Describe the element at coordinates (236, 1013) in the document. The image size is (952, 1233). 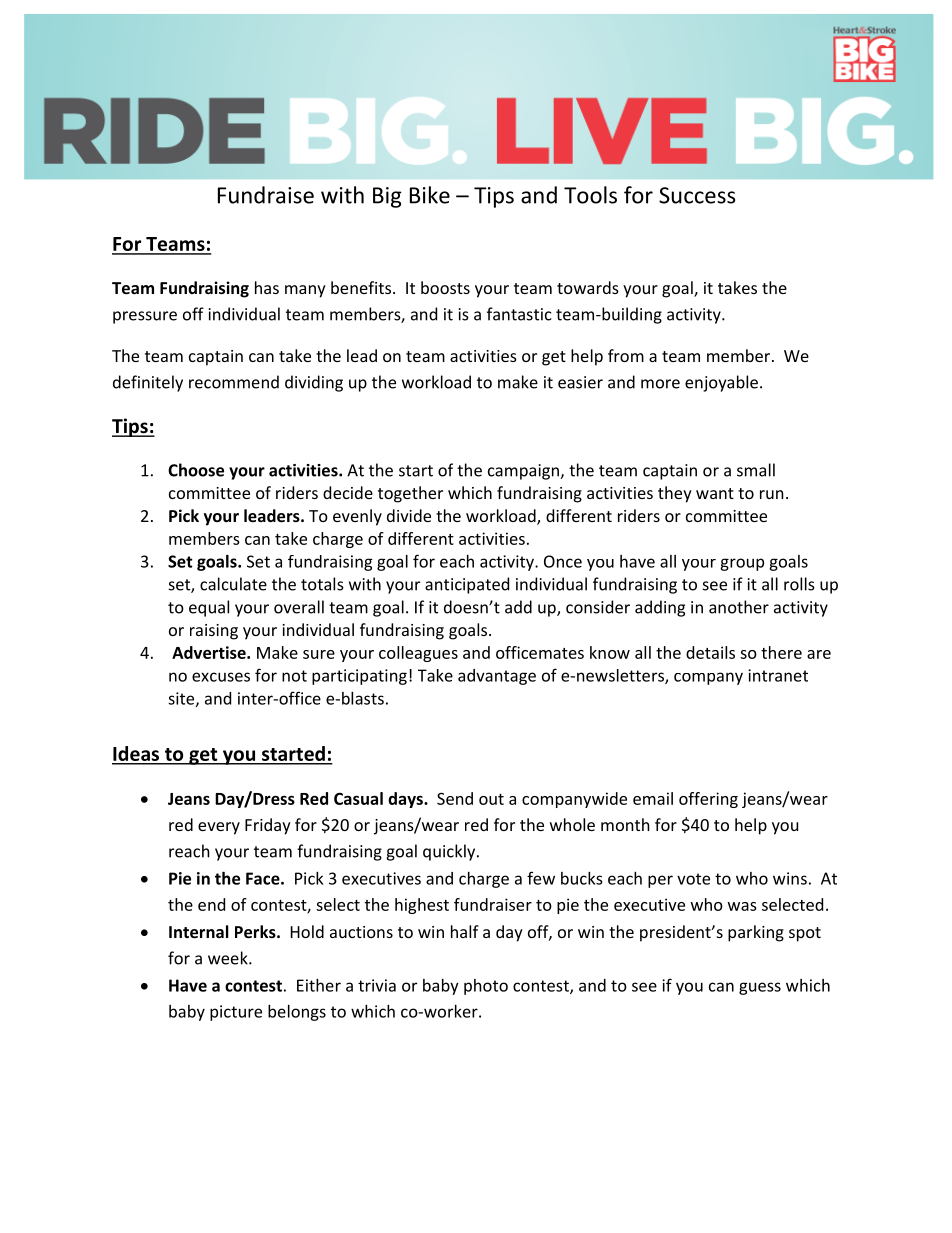
I see `picture` at that location.
